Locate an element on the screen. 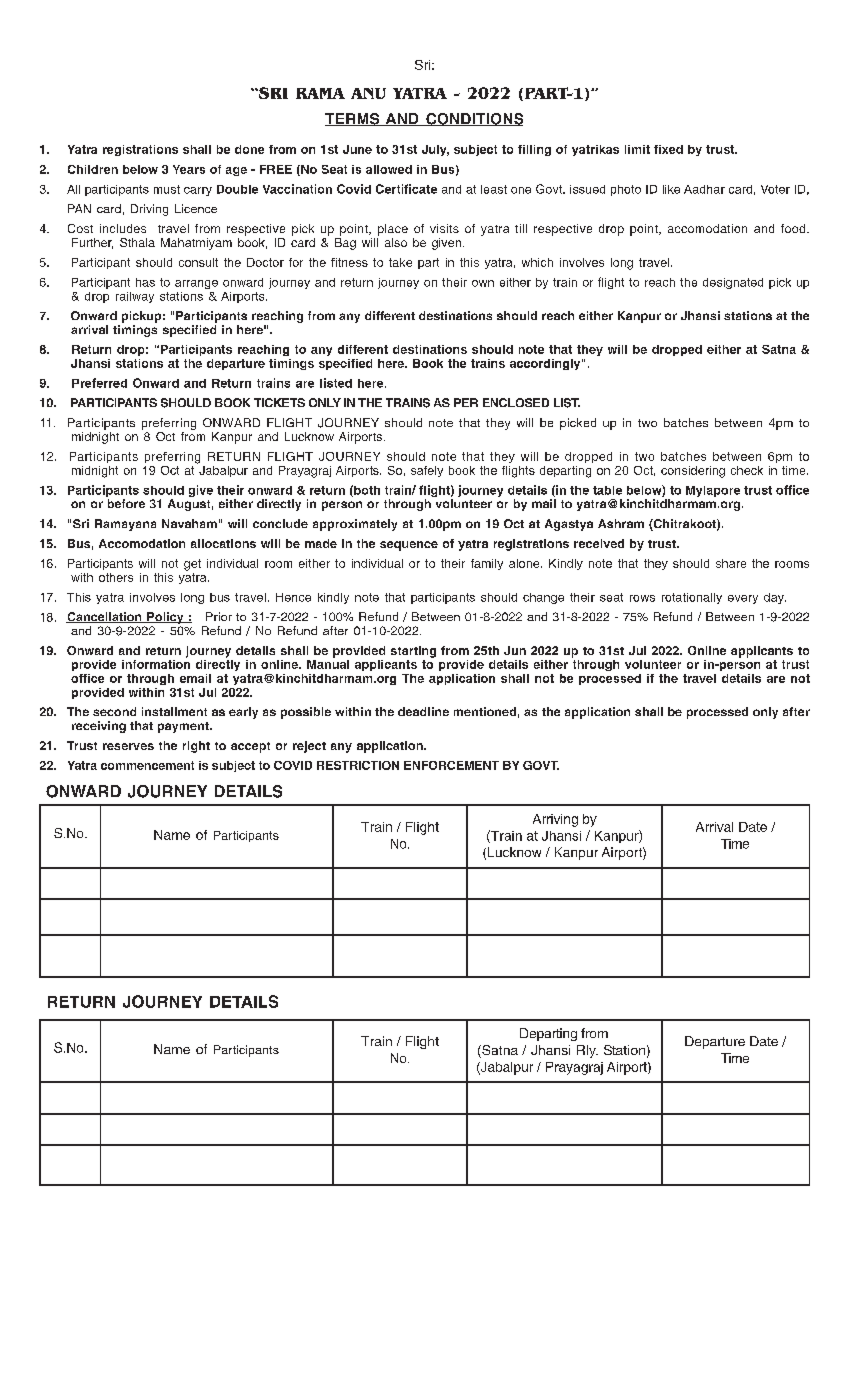  fixed is located at coordinates (668, 149).
